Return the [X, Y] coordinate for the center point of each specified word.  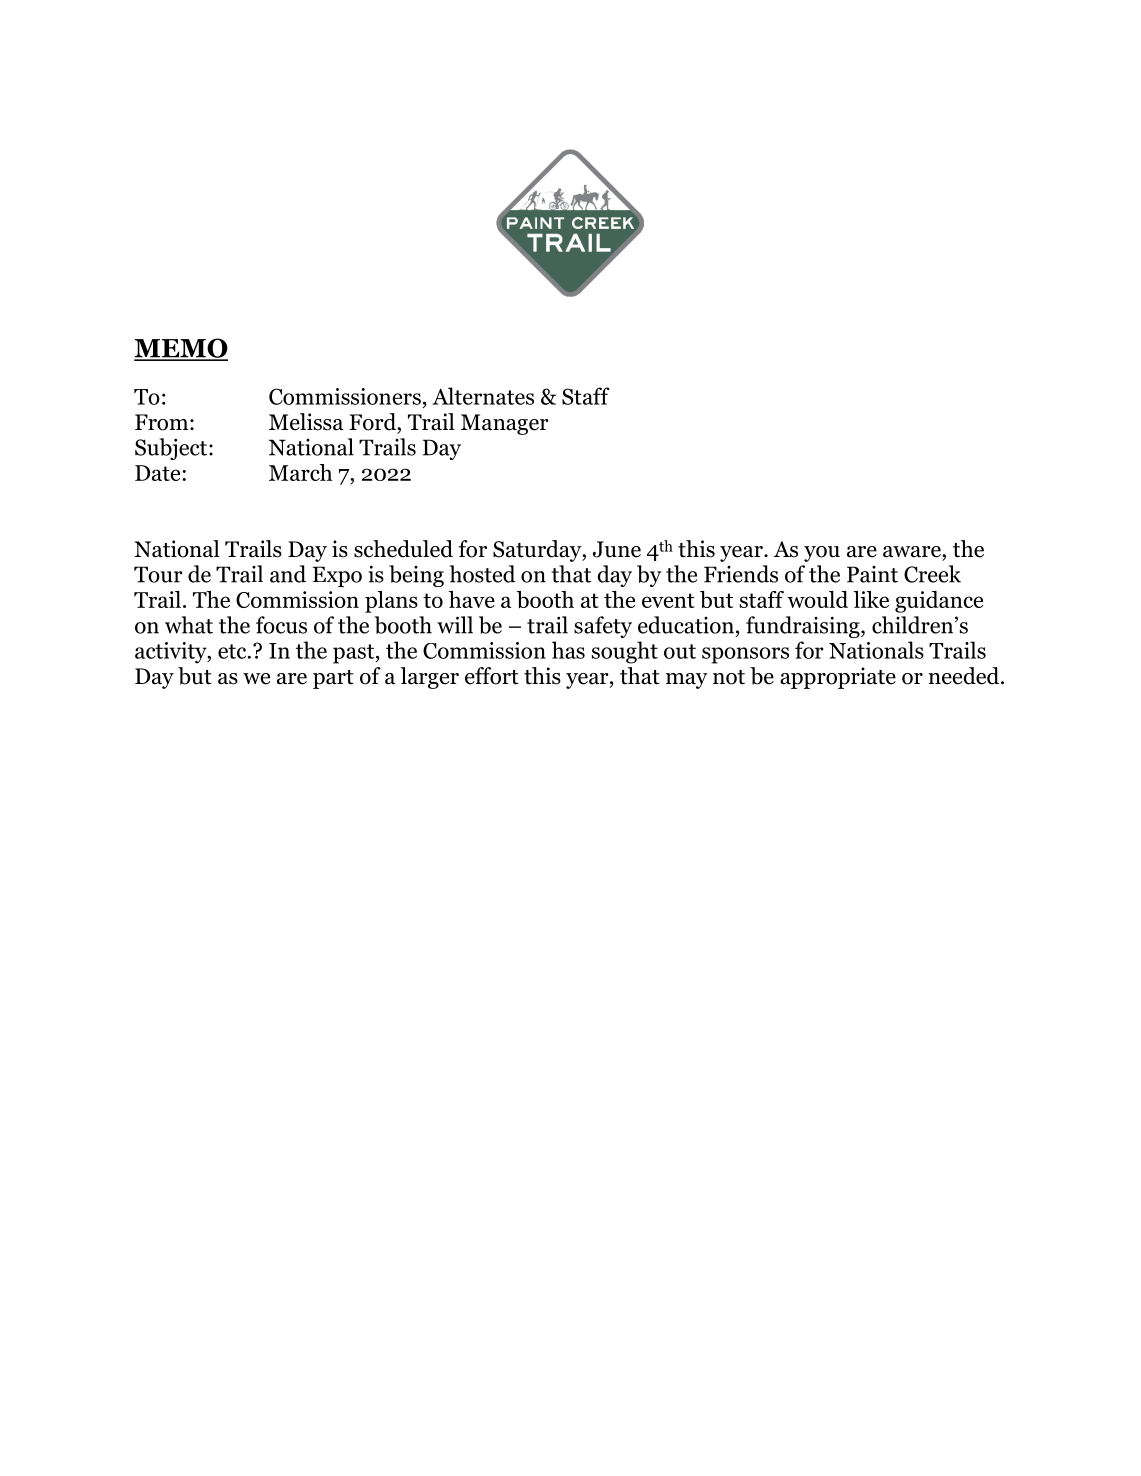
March [300, 472]
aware [913, 552]
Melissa [306, 422]
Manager [505, 424]
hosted [483, 574]
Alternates [483, 396]
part [333, 679]
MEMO [181, 349]
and [288, 574]
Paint [872, 574]
